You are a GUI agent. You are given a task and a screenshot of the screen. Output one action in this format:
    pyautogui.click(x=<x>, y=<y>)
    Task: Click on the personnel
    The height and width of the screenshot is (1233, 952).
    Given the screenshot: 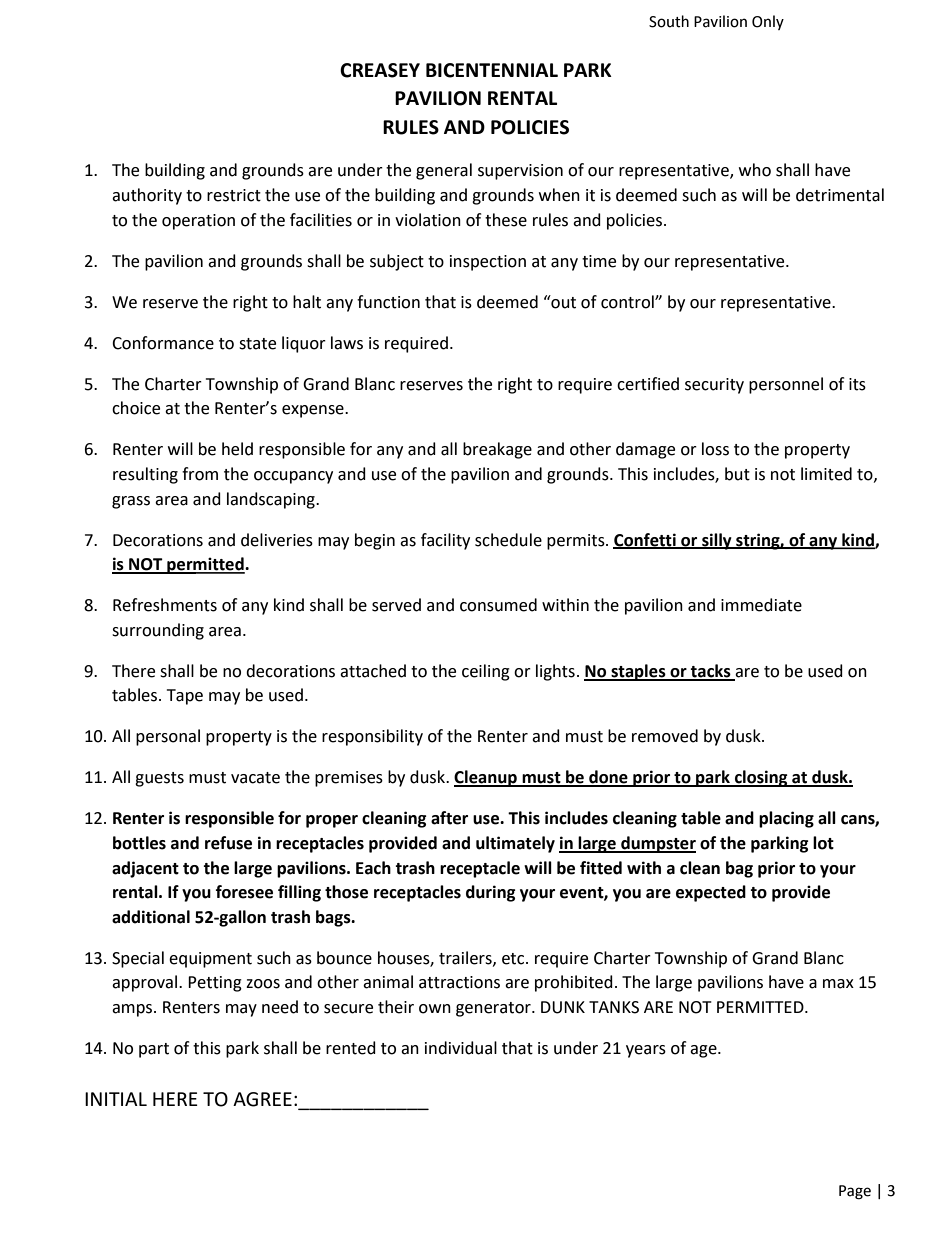 What is the action you would take?
    pyautogui.click(x=786, y=385)
